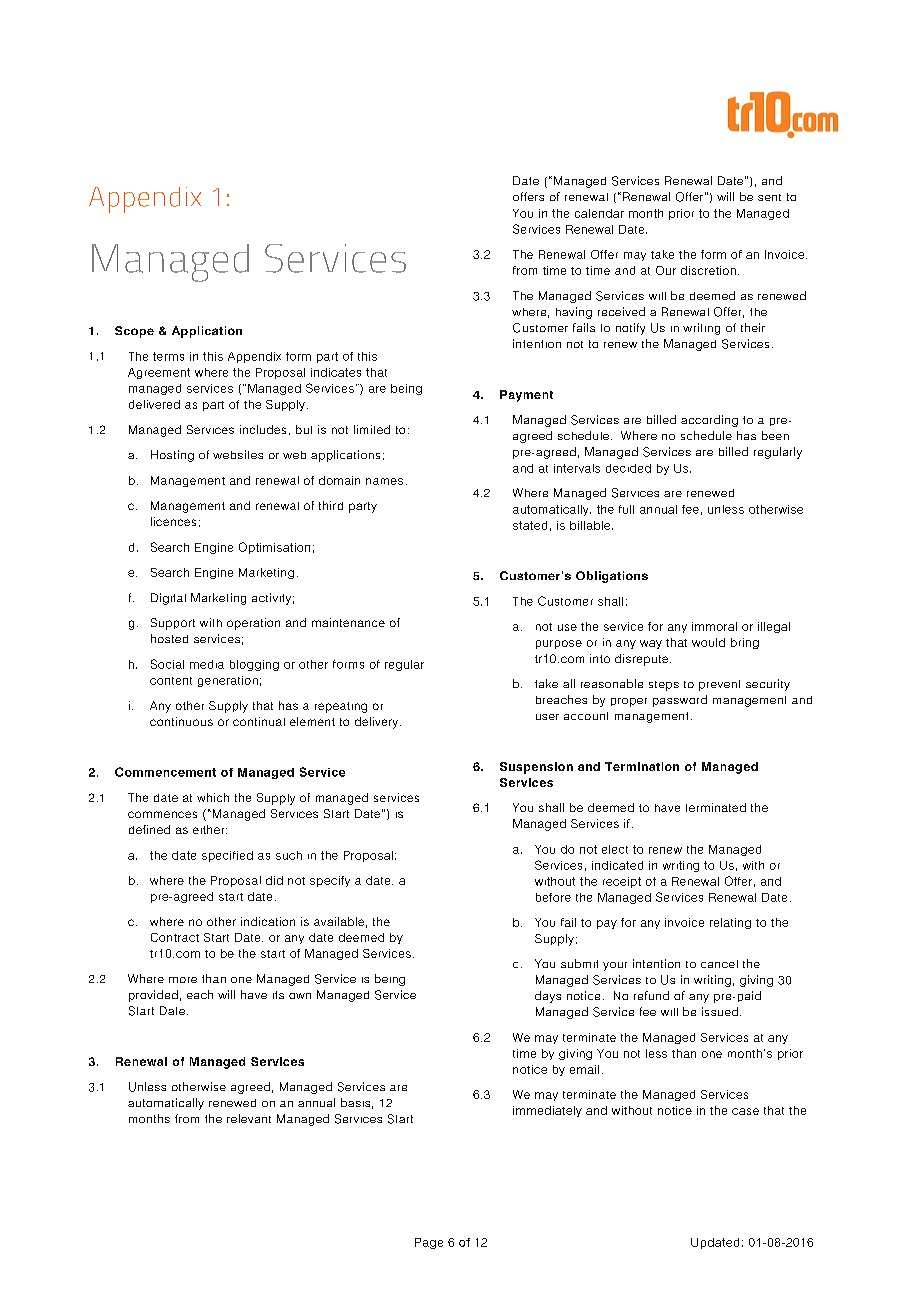 This document has width=924, height=1308. Describe the element at coordinates (134, 332) in the document. I see `Scope` at that location.
